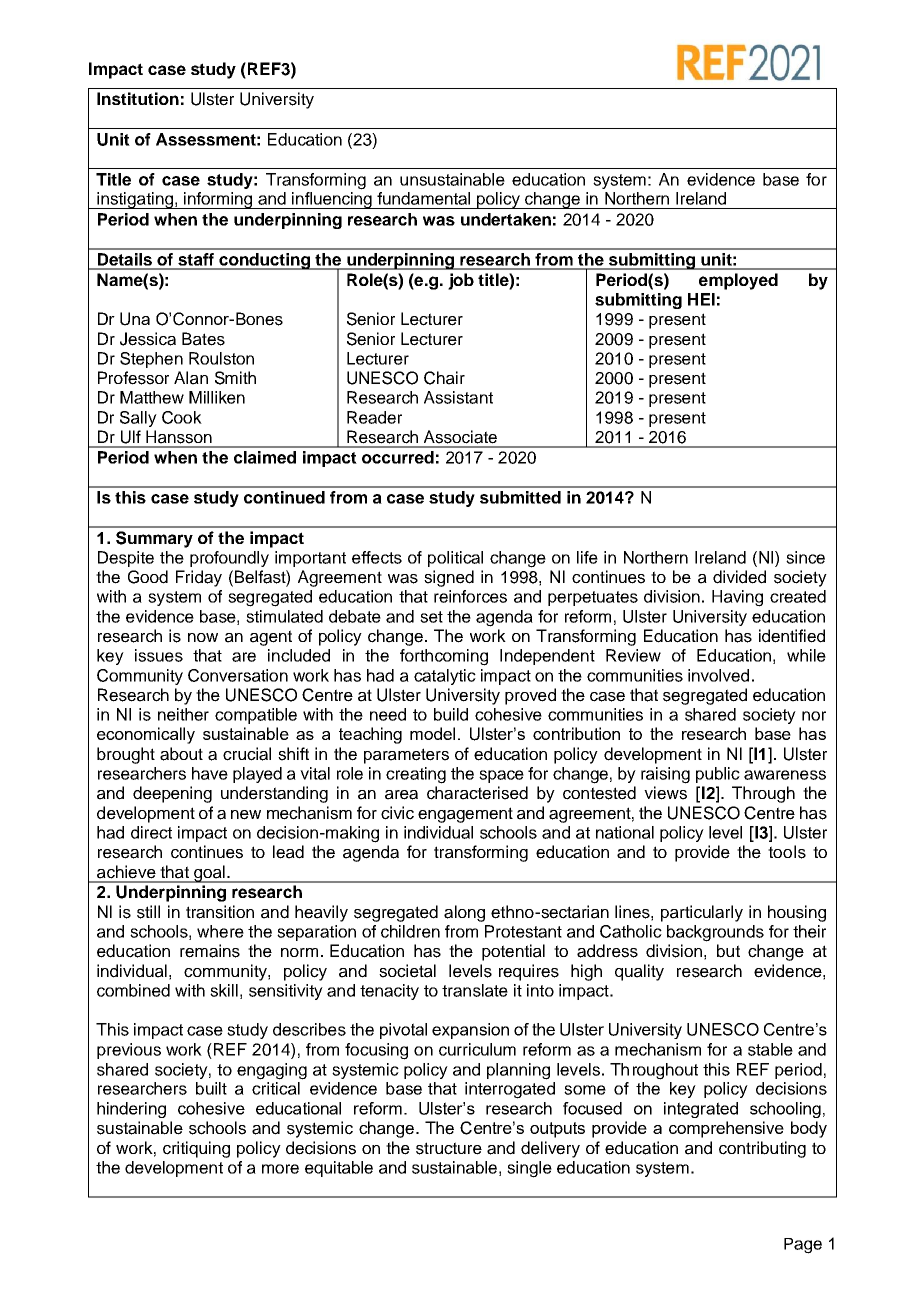 Image resolution: width=924 pixels, height=1308 pixels. What do you see at coordinates (477, 793) in the screenshot?
I see `characterised` at bounding box center [477, 793].
